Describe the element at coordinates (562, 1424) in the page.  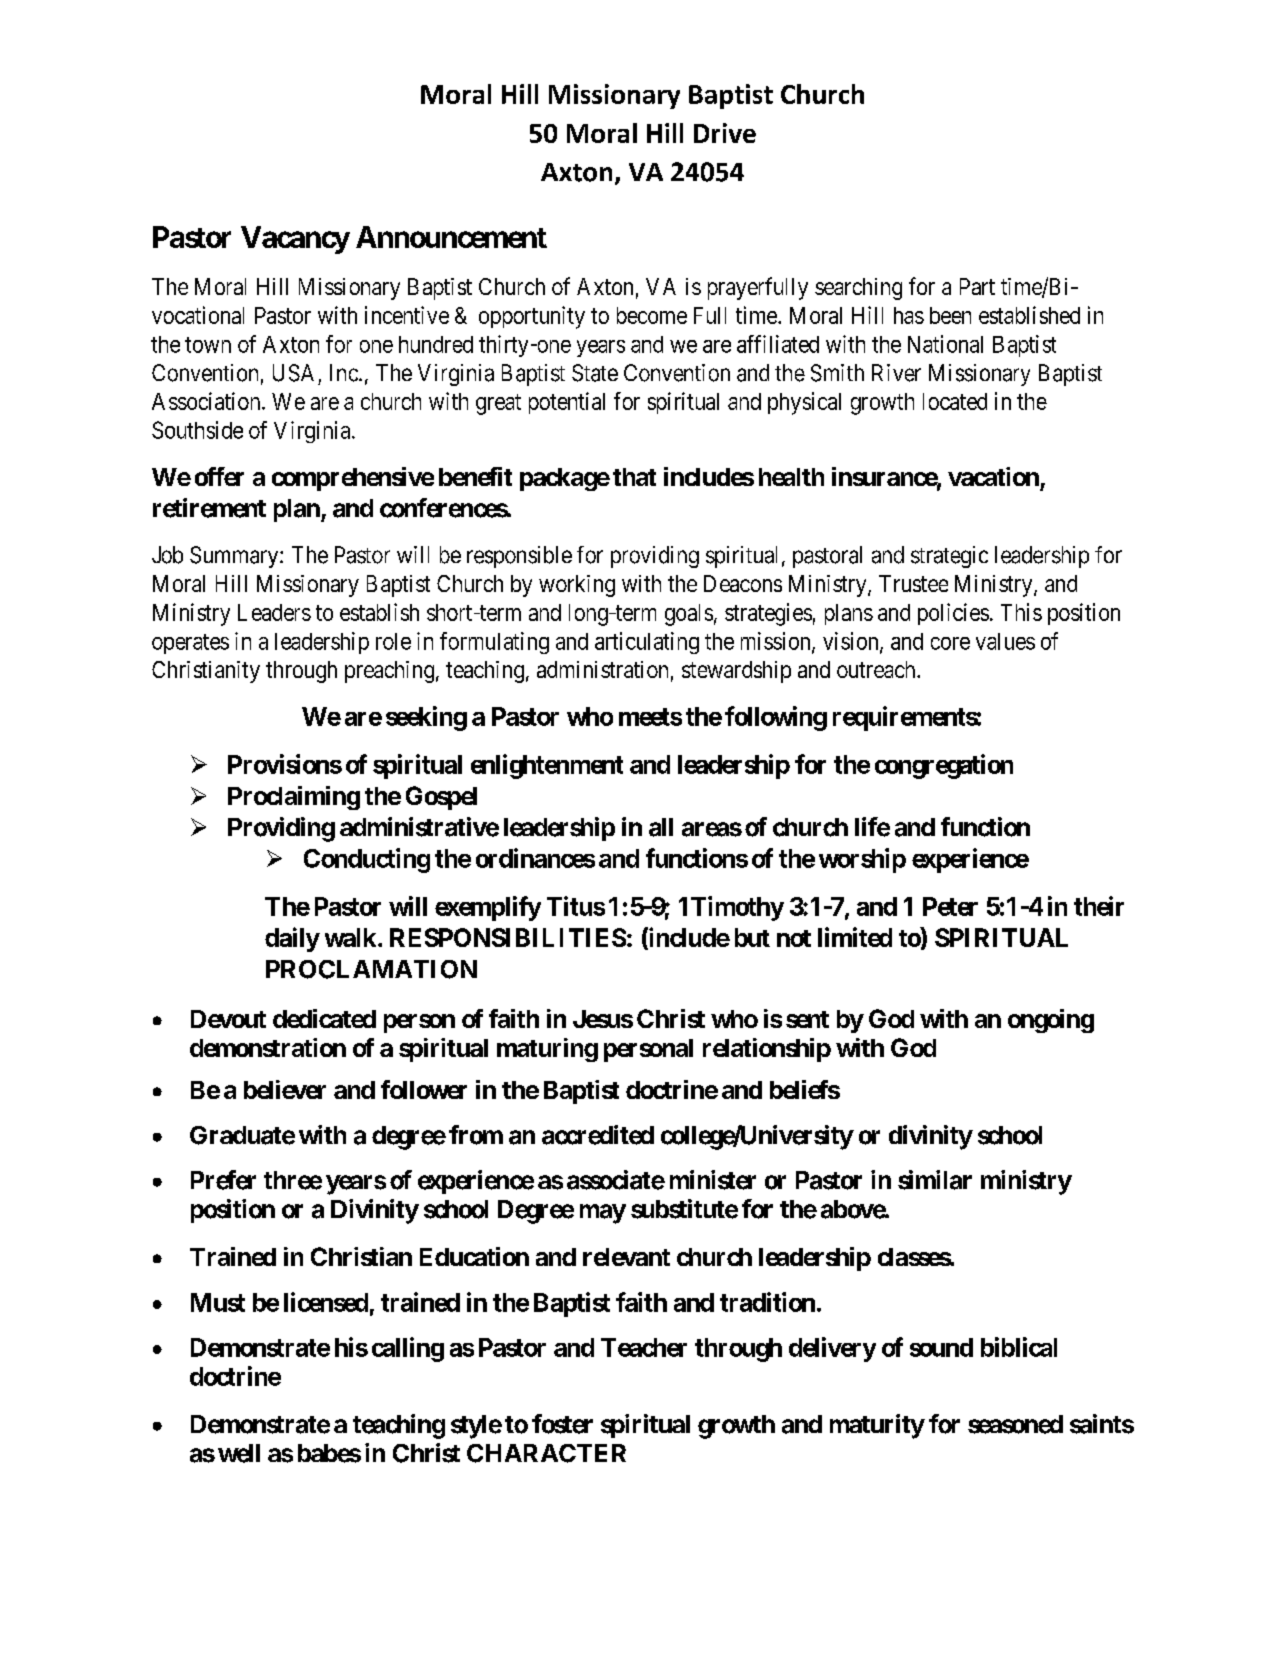
I see `foster` at that location.
